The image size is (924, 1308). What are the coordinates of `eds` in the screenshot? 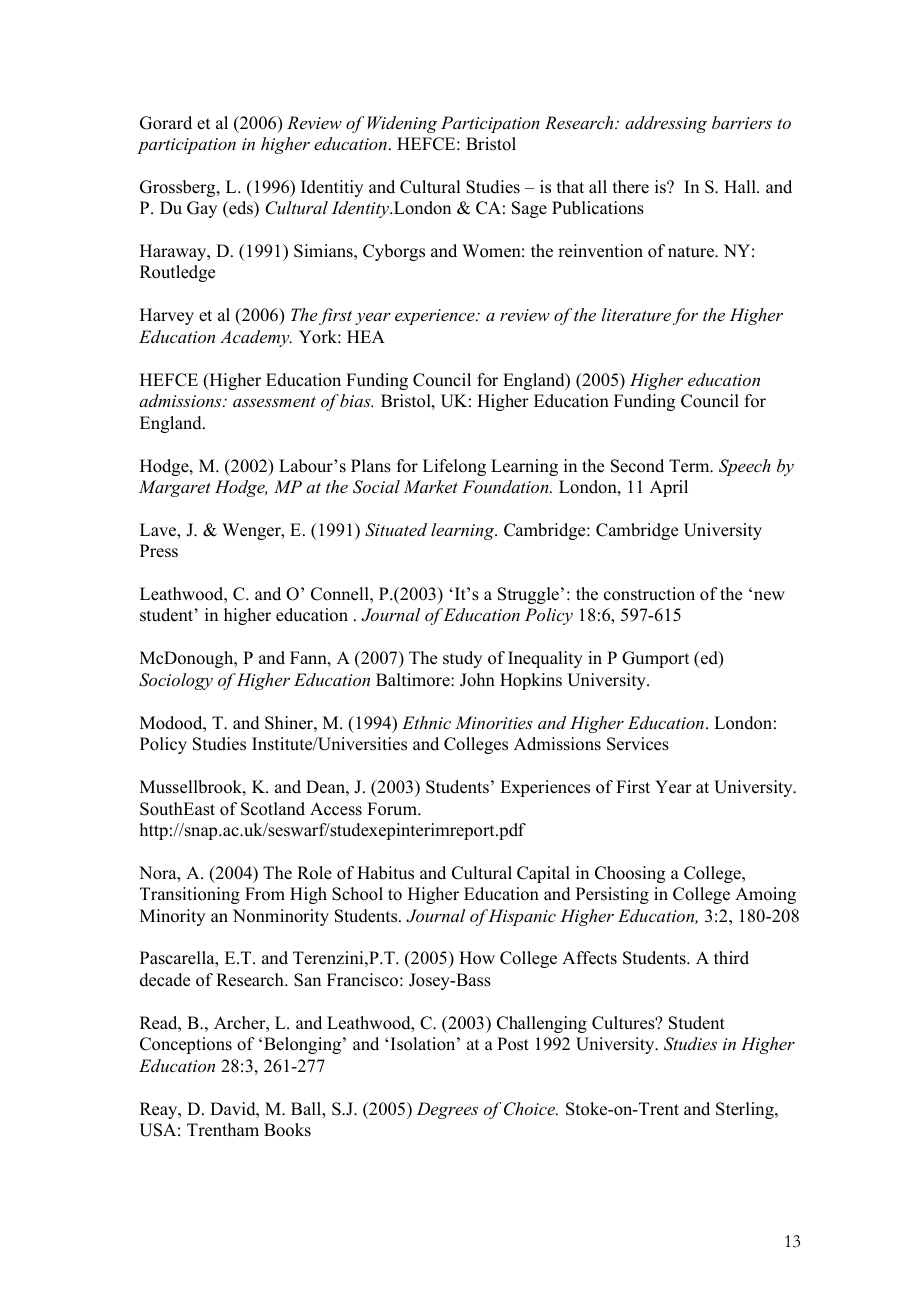 It's located at (241, 208).
